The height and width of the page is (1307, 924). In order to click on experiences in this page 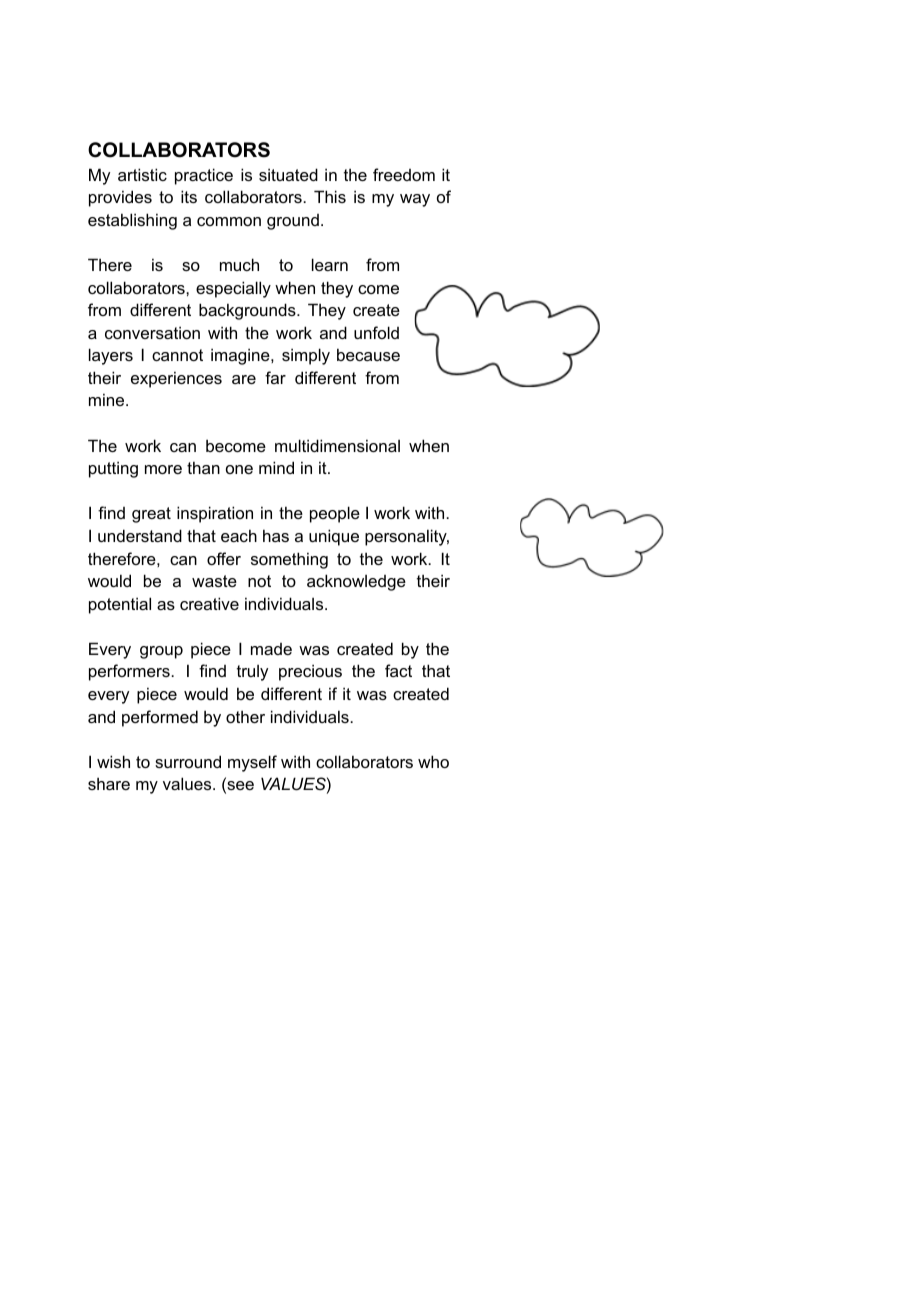, I will do `click(176, 379)`.
